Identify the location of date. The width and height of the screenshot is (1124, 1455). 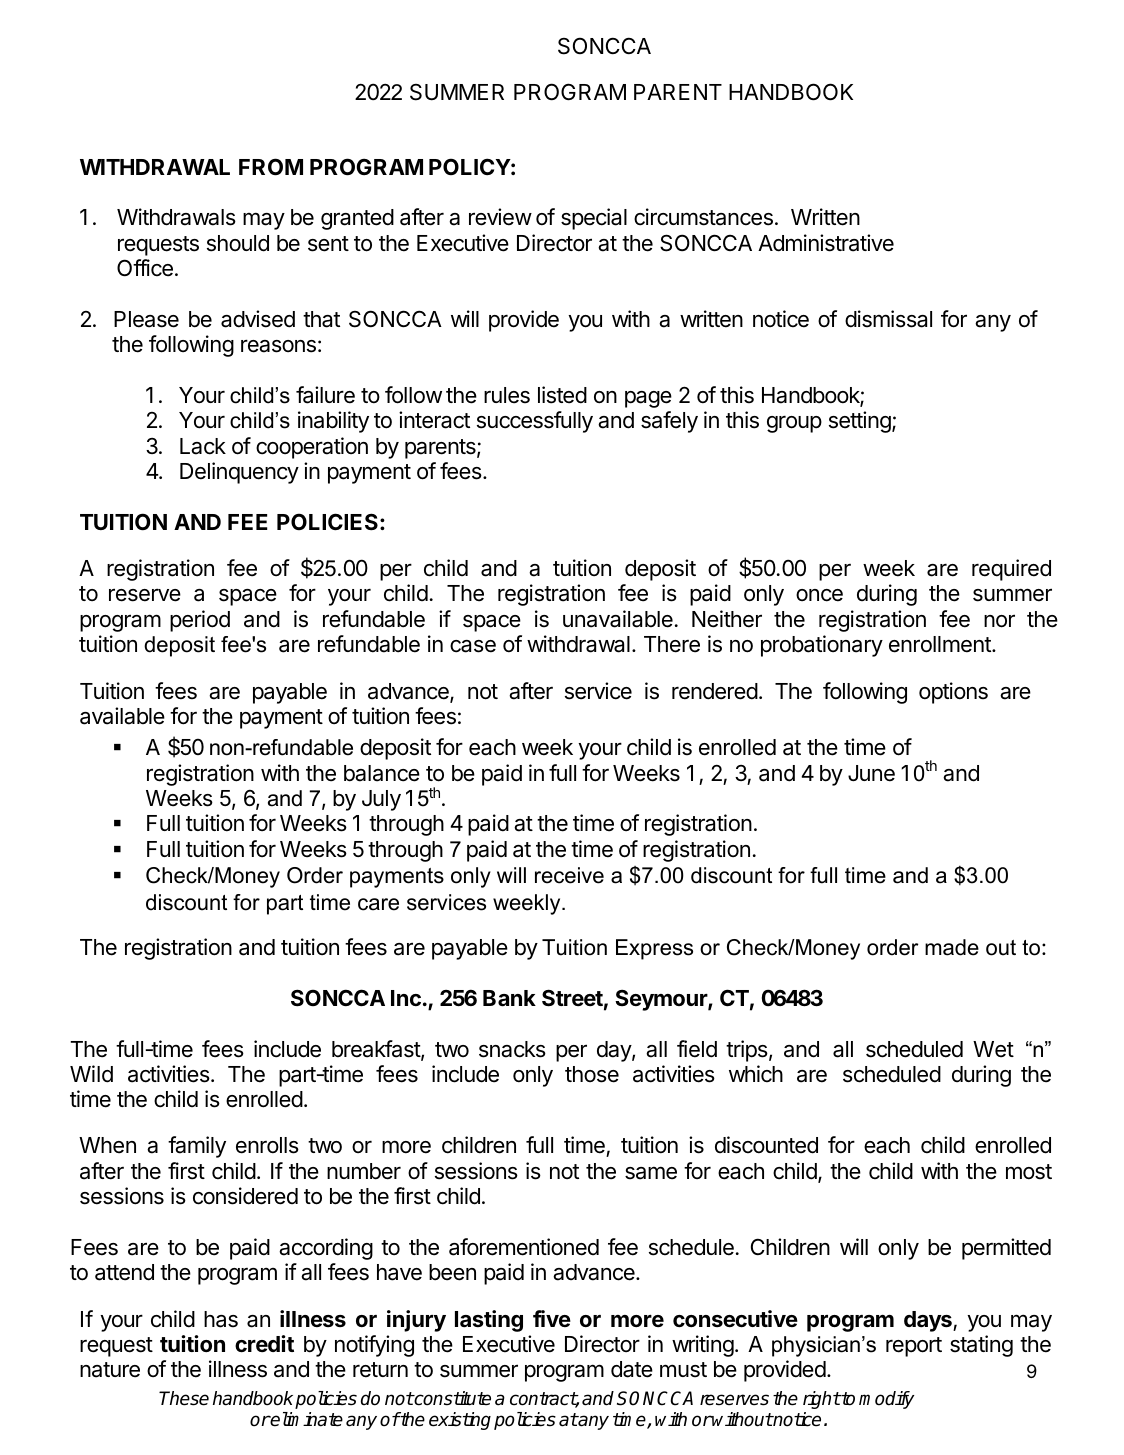
(632, 1369).
